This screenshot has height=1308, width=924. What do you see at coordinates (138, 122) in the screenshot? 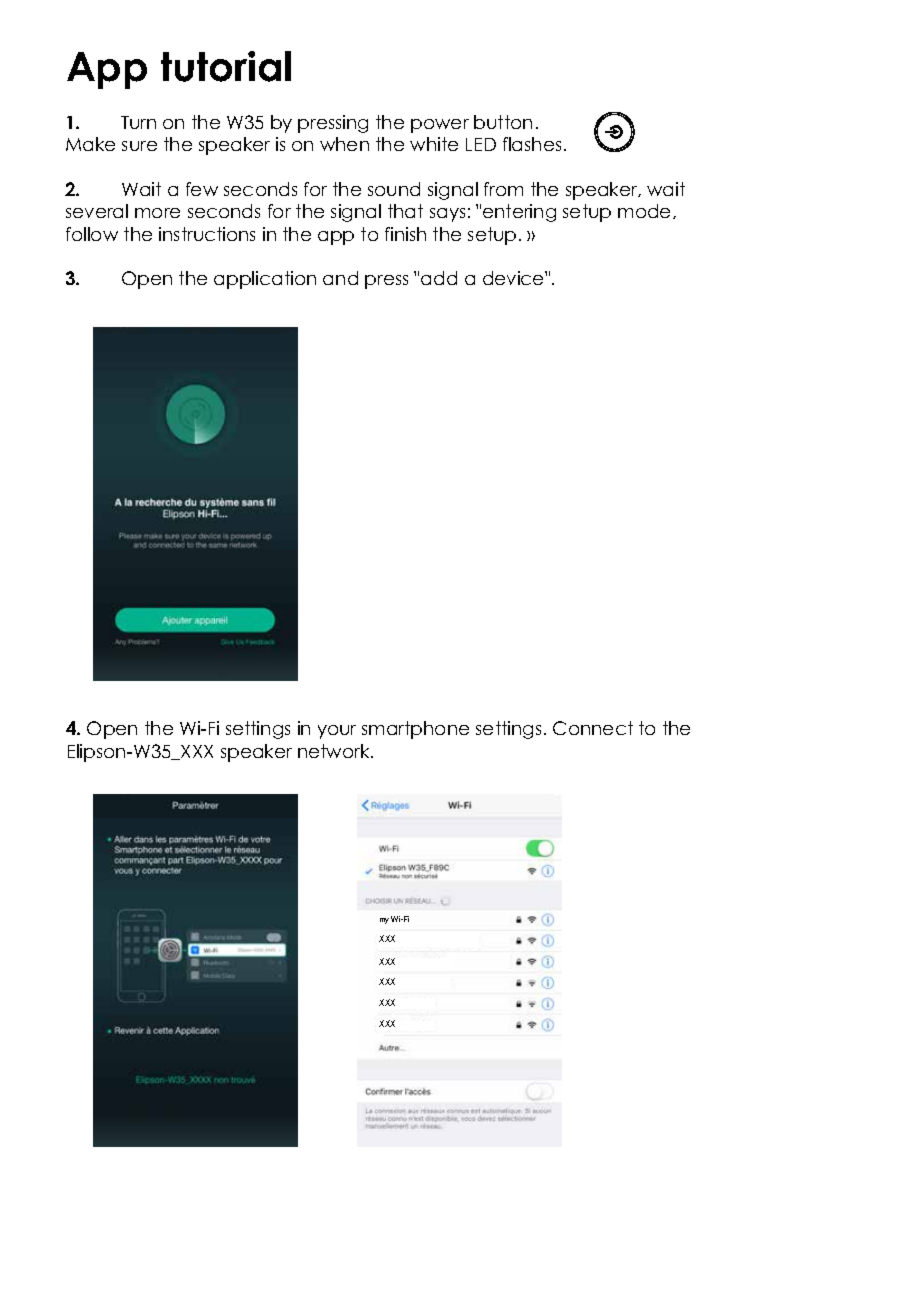
I see `Turn` at bounding box center [138, 122].
